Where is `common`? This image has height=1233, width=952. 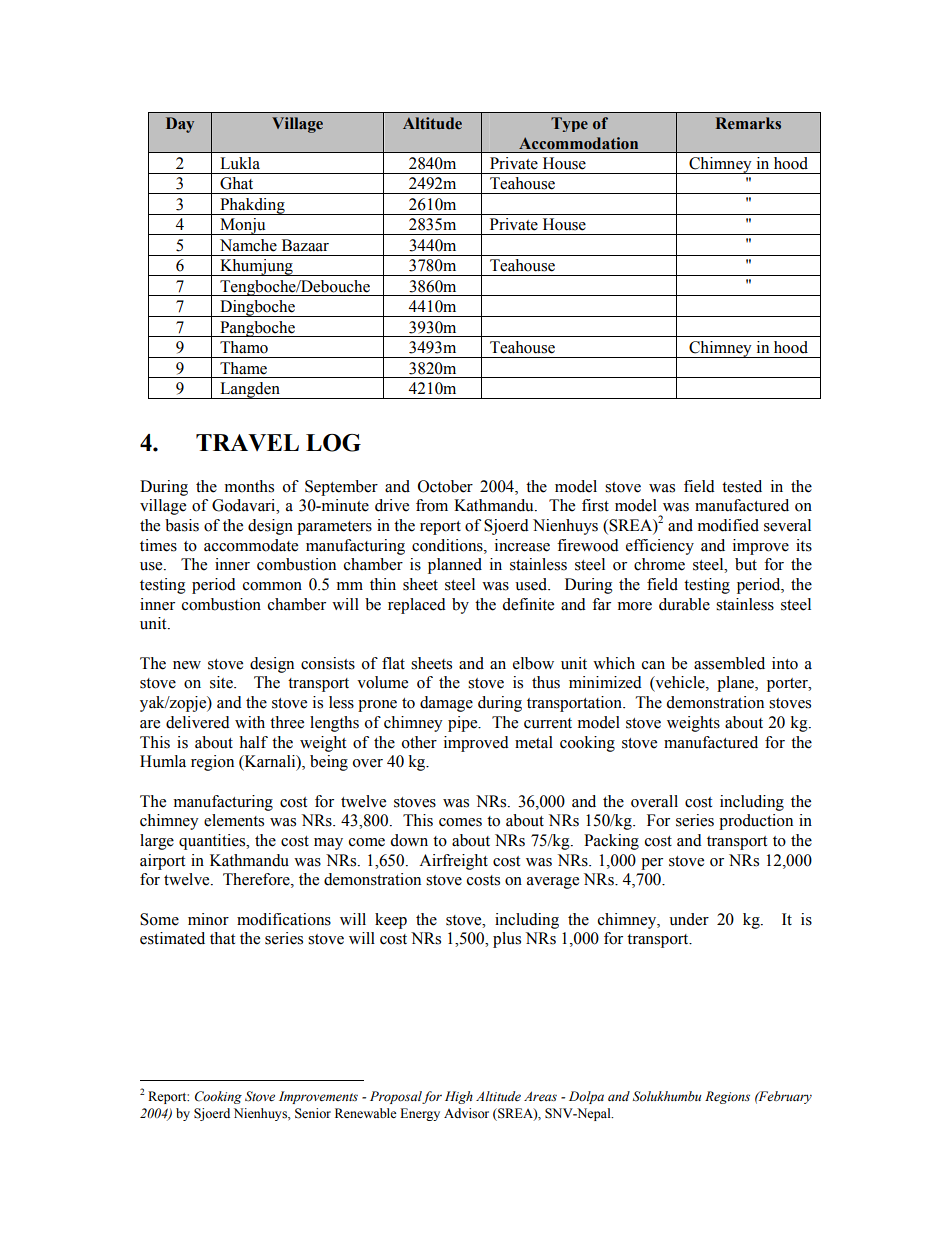 common is located at coordinates (272, 586).
